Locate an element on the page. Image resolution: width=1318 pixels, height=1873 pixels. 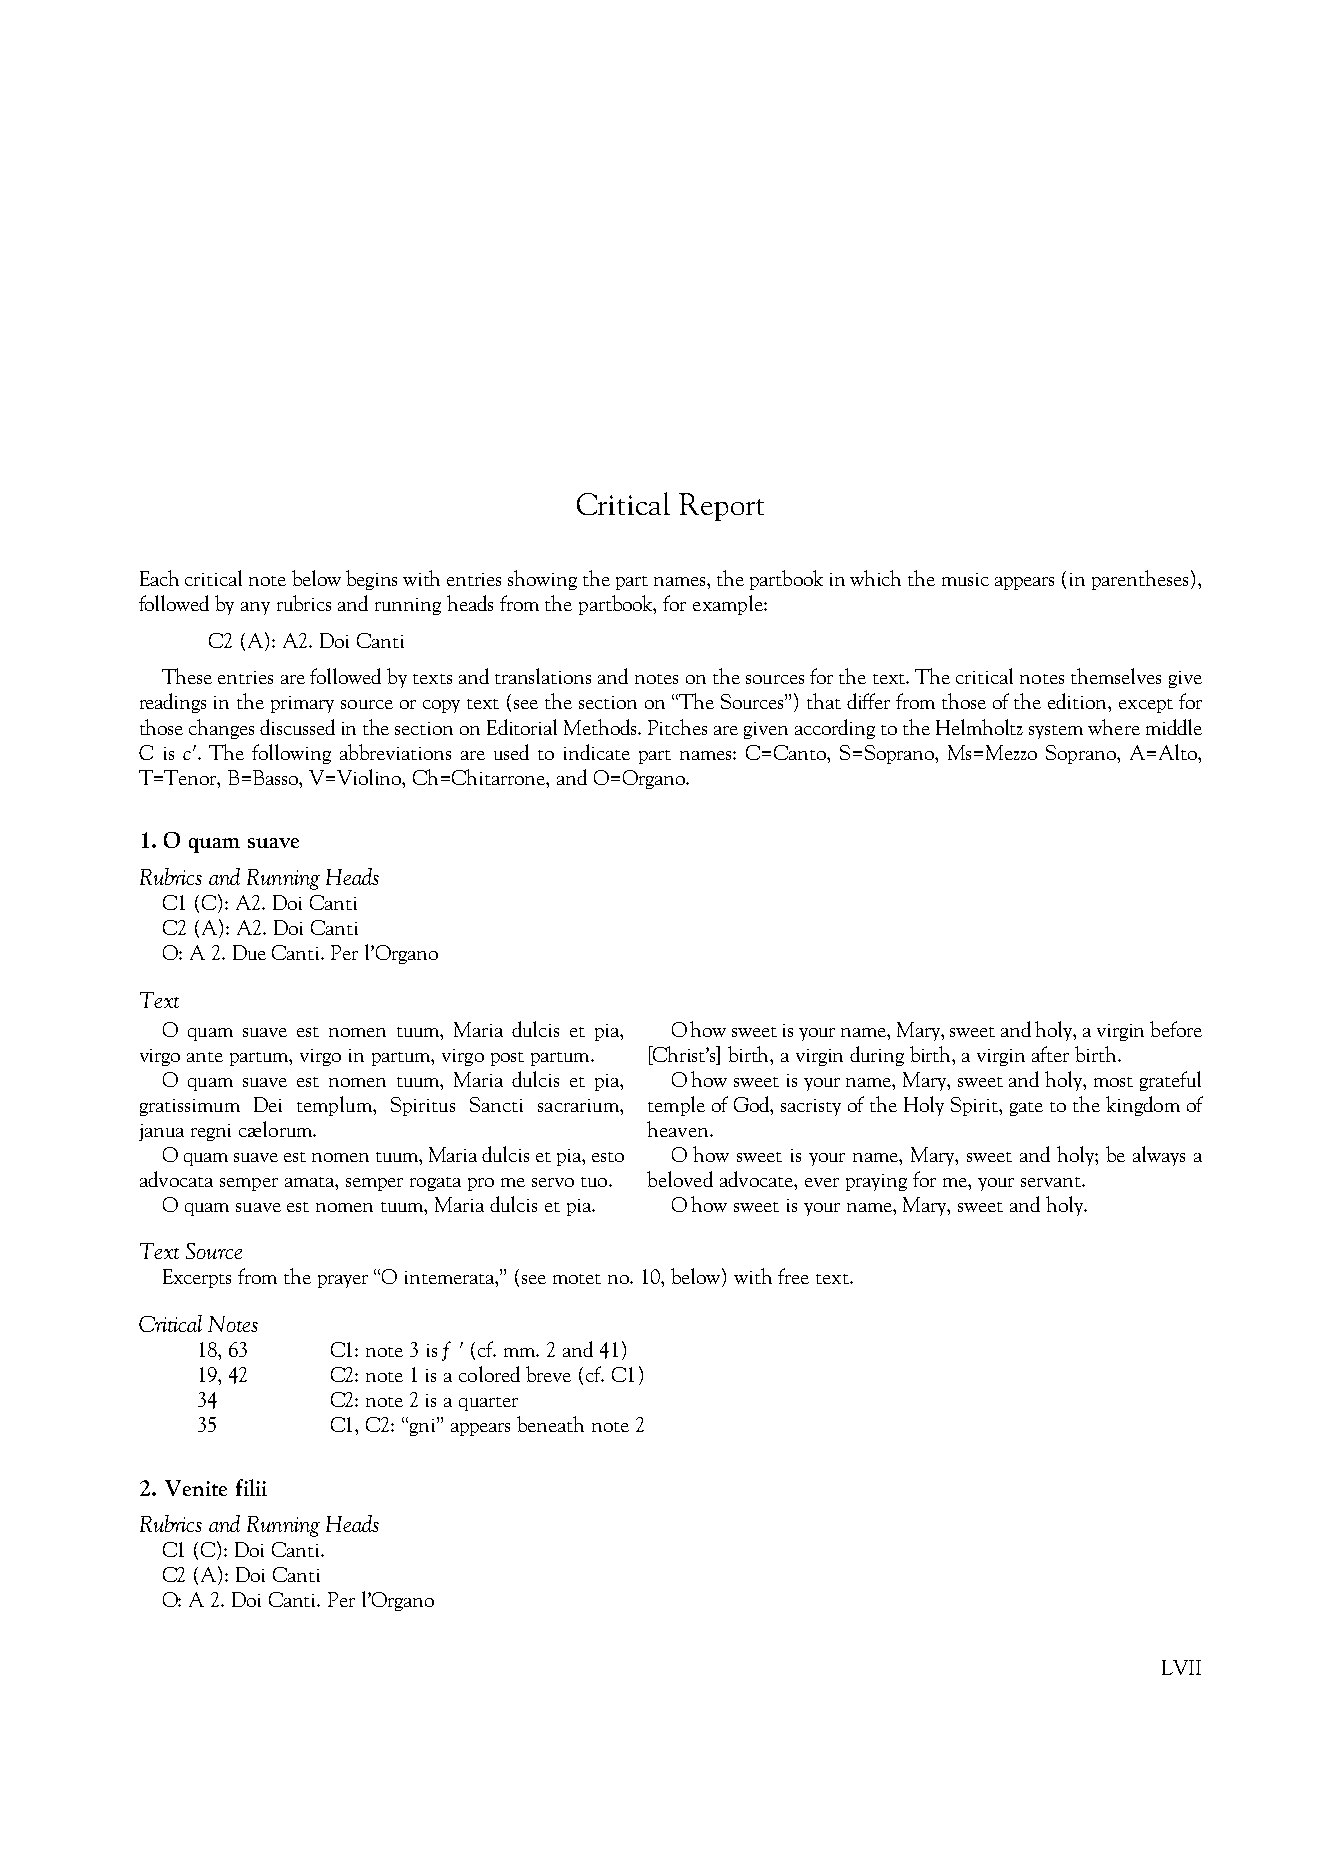
Due is located at coordinates (249, 952).
